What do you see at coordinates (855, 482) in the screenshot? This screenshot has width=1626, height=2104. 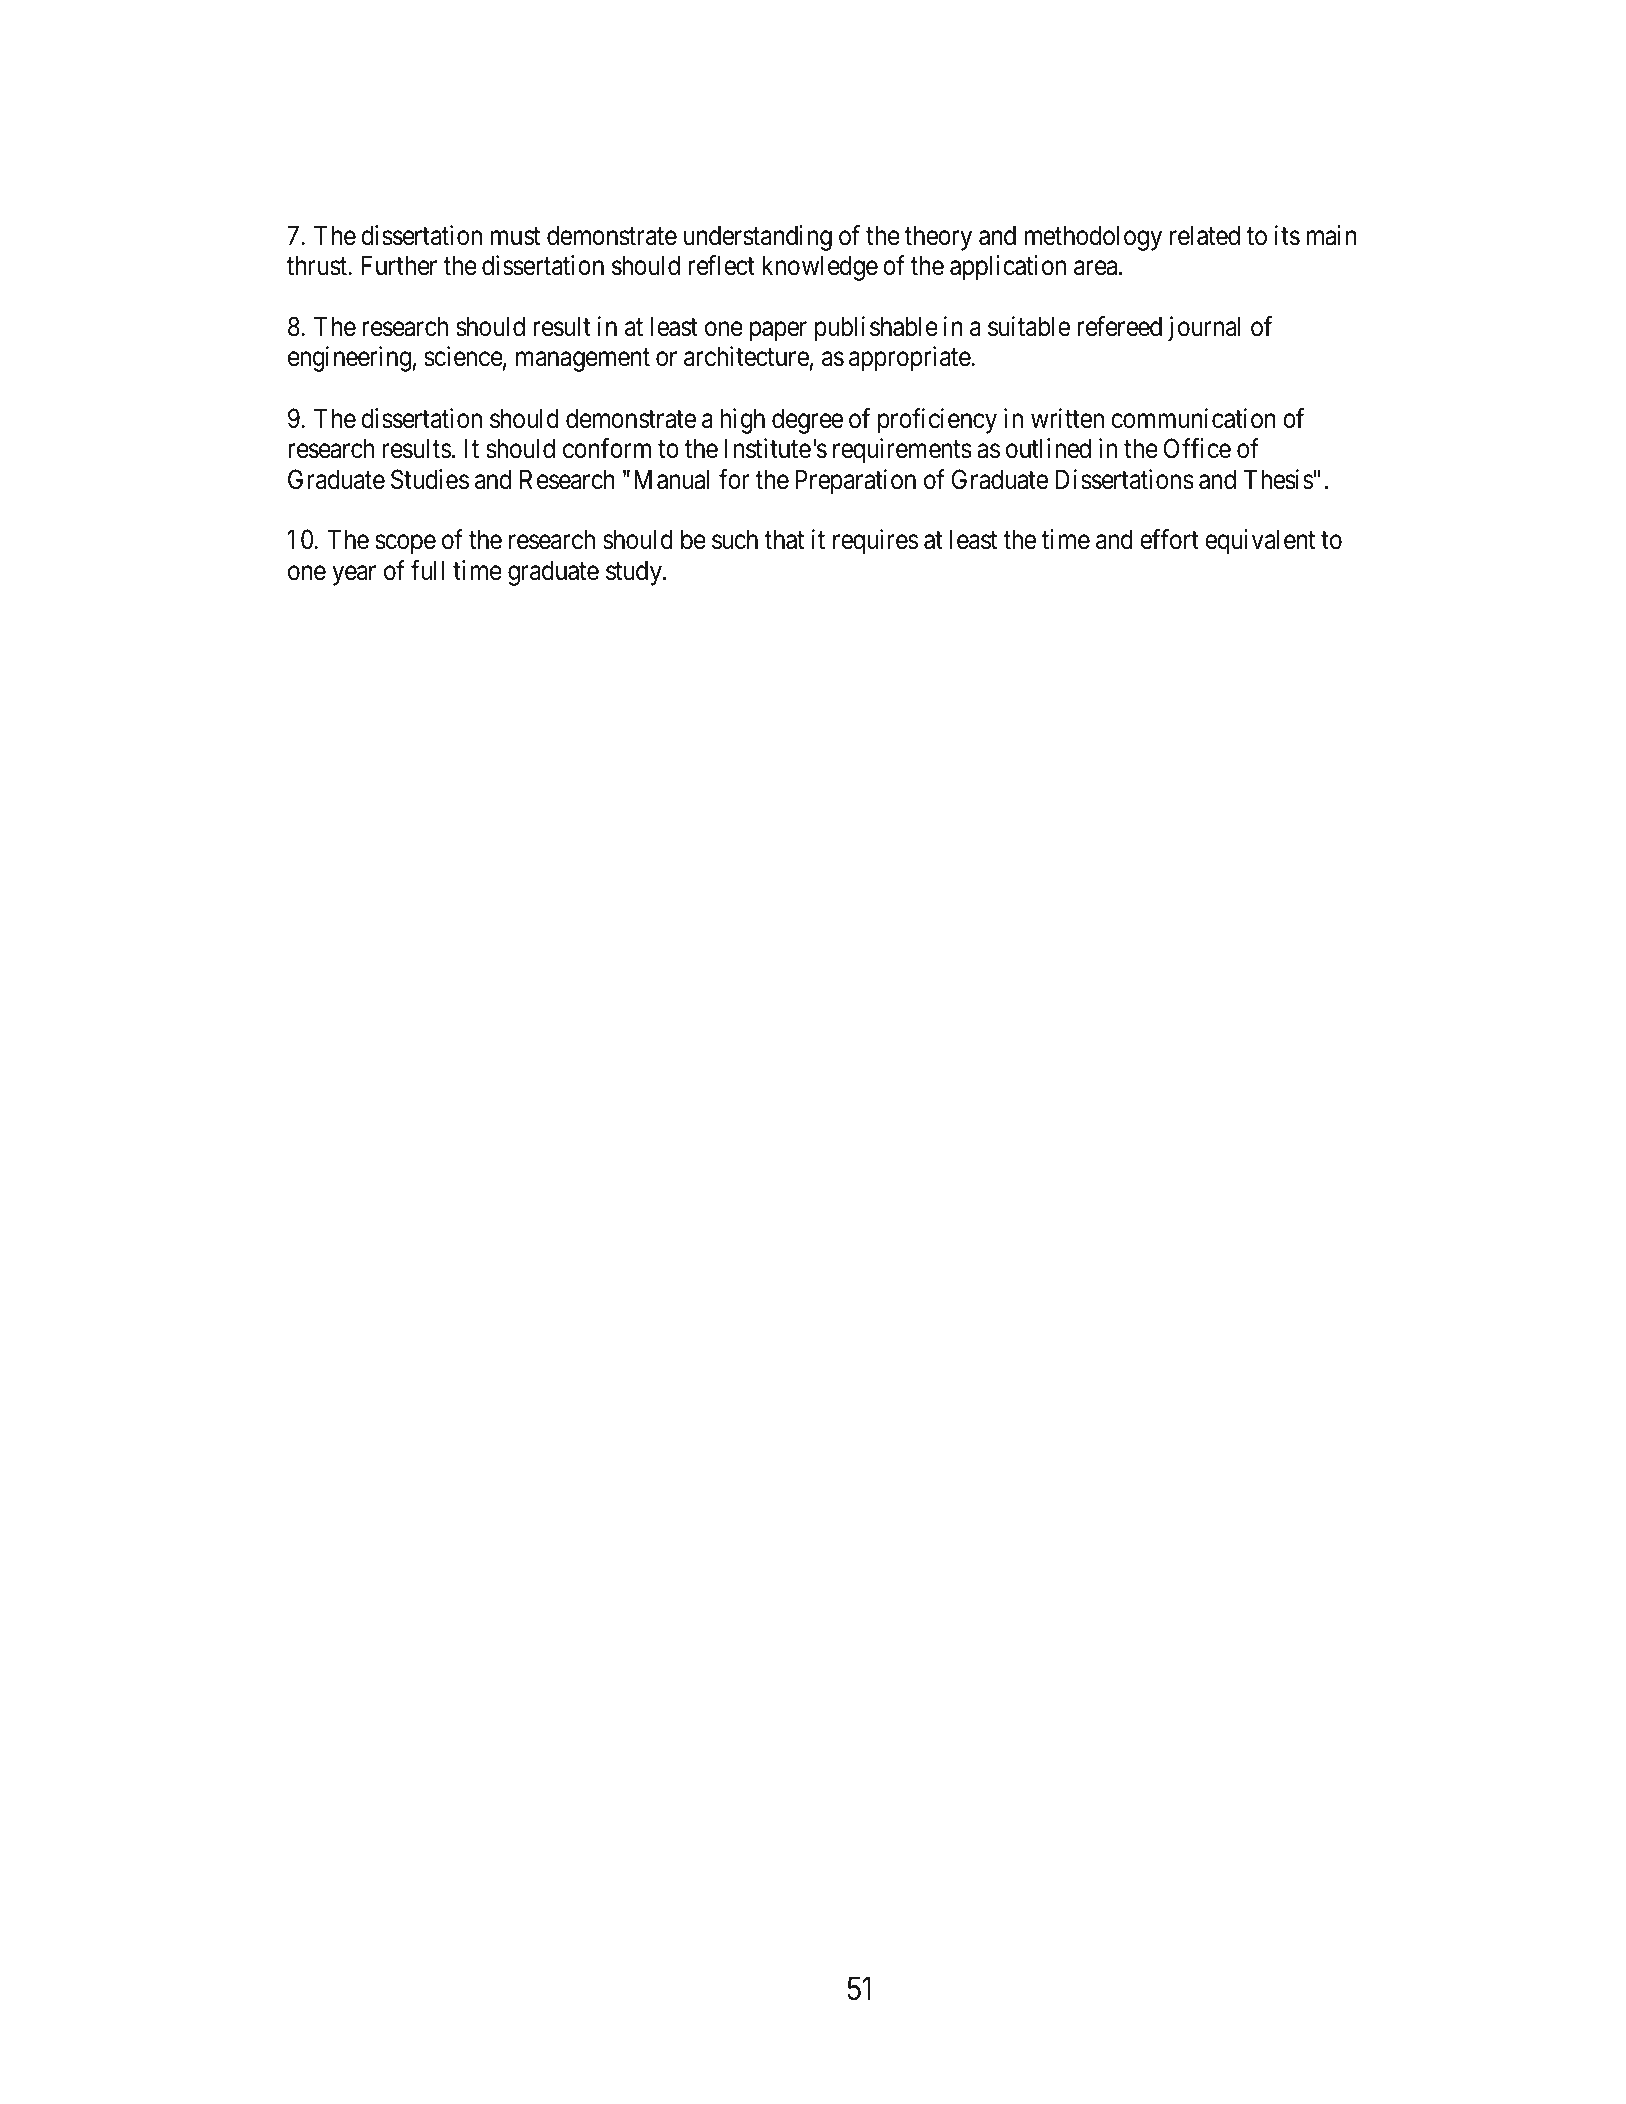 I see `Preparation` at bounding box center [855, 482].
